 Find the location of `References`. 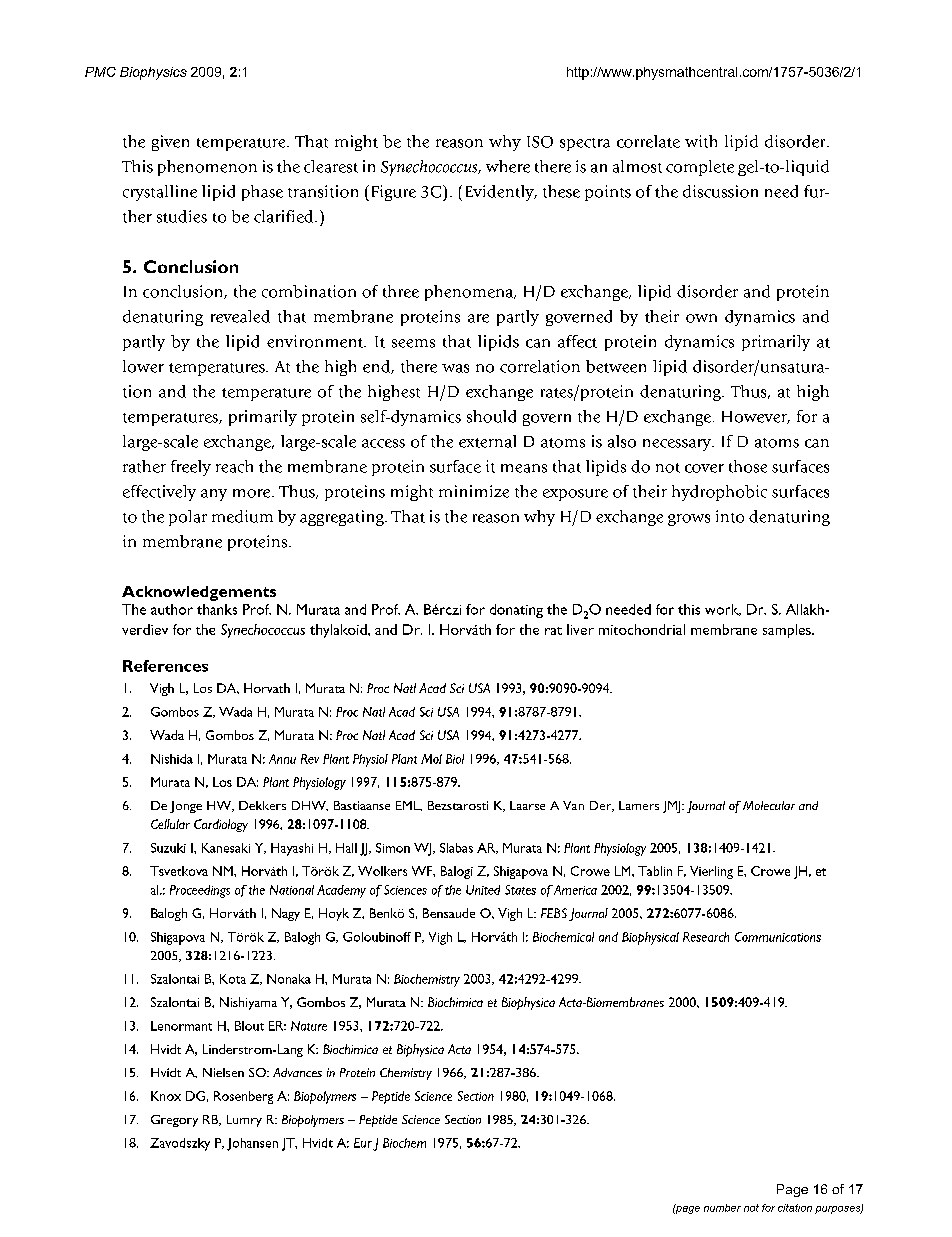

References is located at coordinates (165, 666).
